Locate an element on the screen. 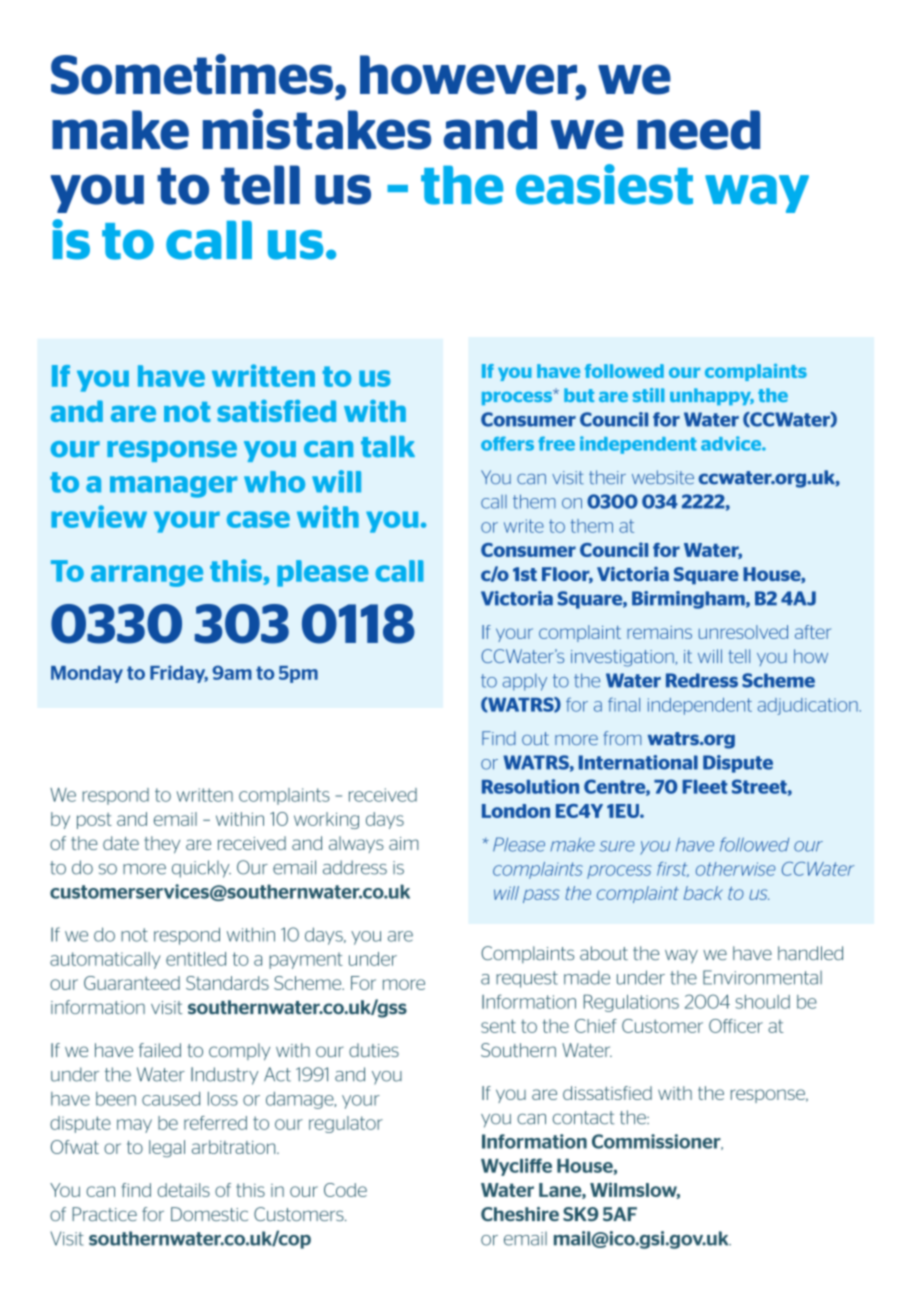 Image resolution: width=924 pixels, height=1311 pixels. mistakes is located at coordinates (317, 129).
